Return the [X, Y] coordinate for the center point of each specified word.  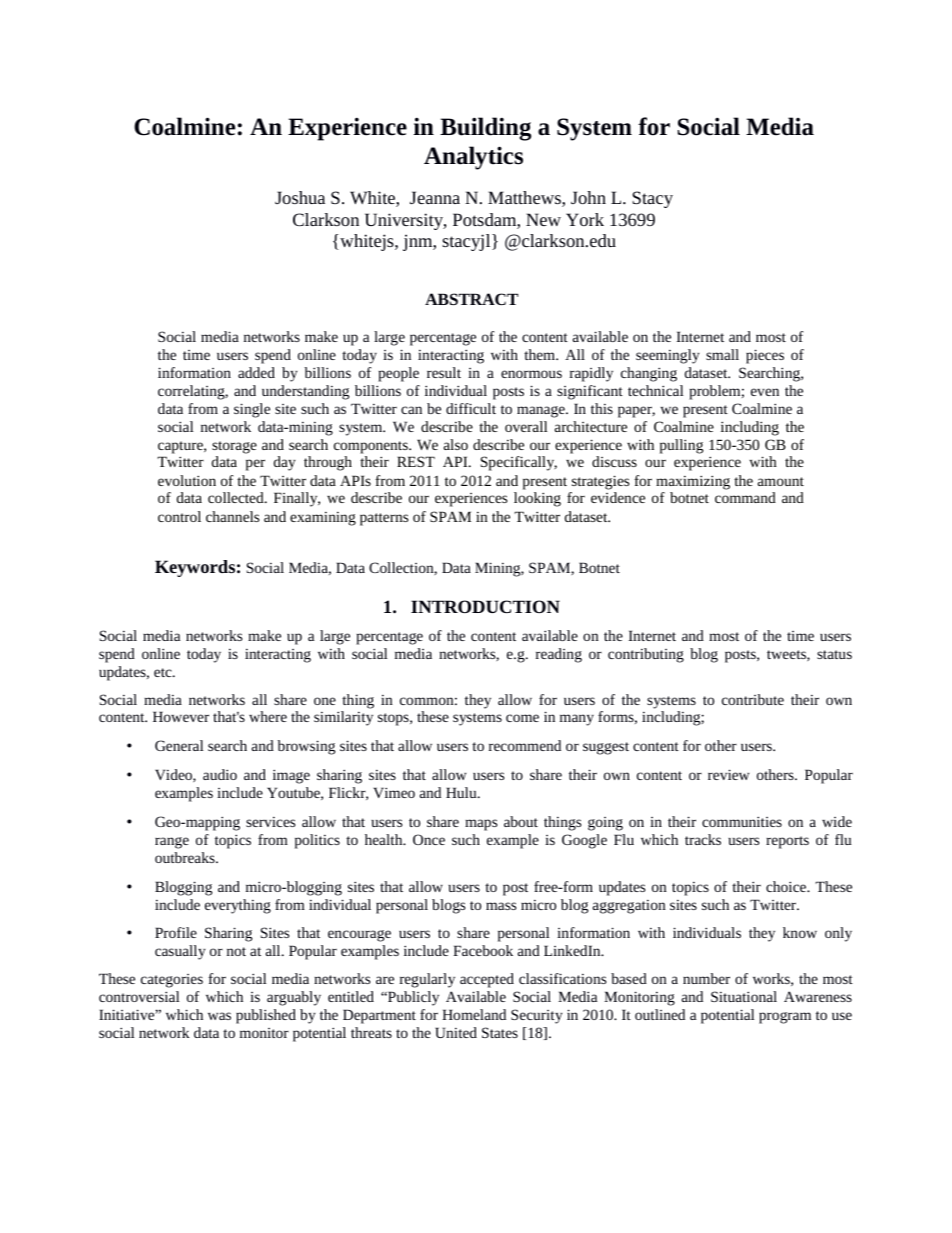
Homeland [474, 1014]
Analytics [473, 158]
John [588, 197]
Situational [744, 996]
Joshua [300, 197]
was [219, 1016]
